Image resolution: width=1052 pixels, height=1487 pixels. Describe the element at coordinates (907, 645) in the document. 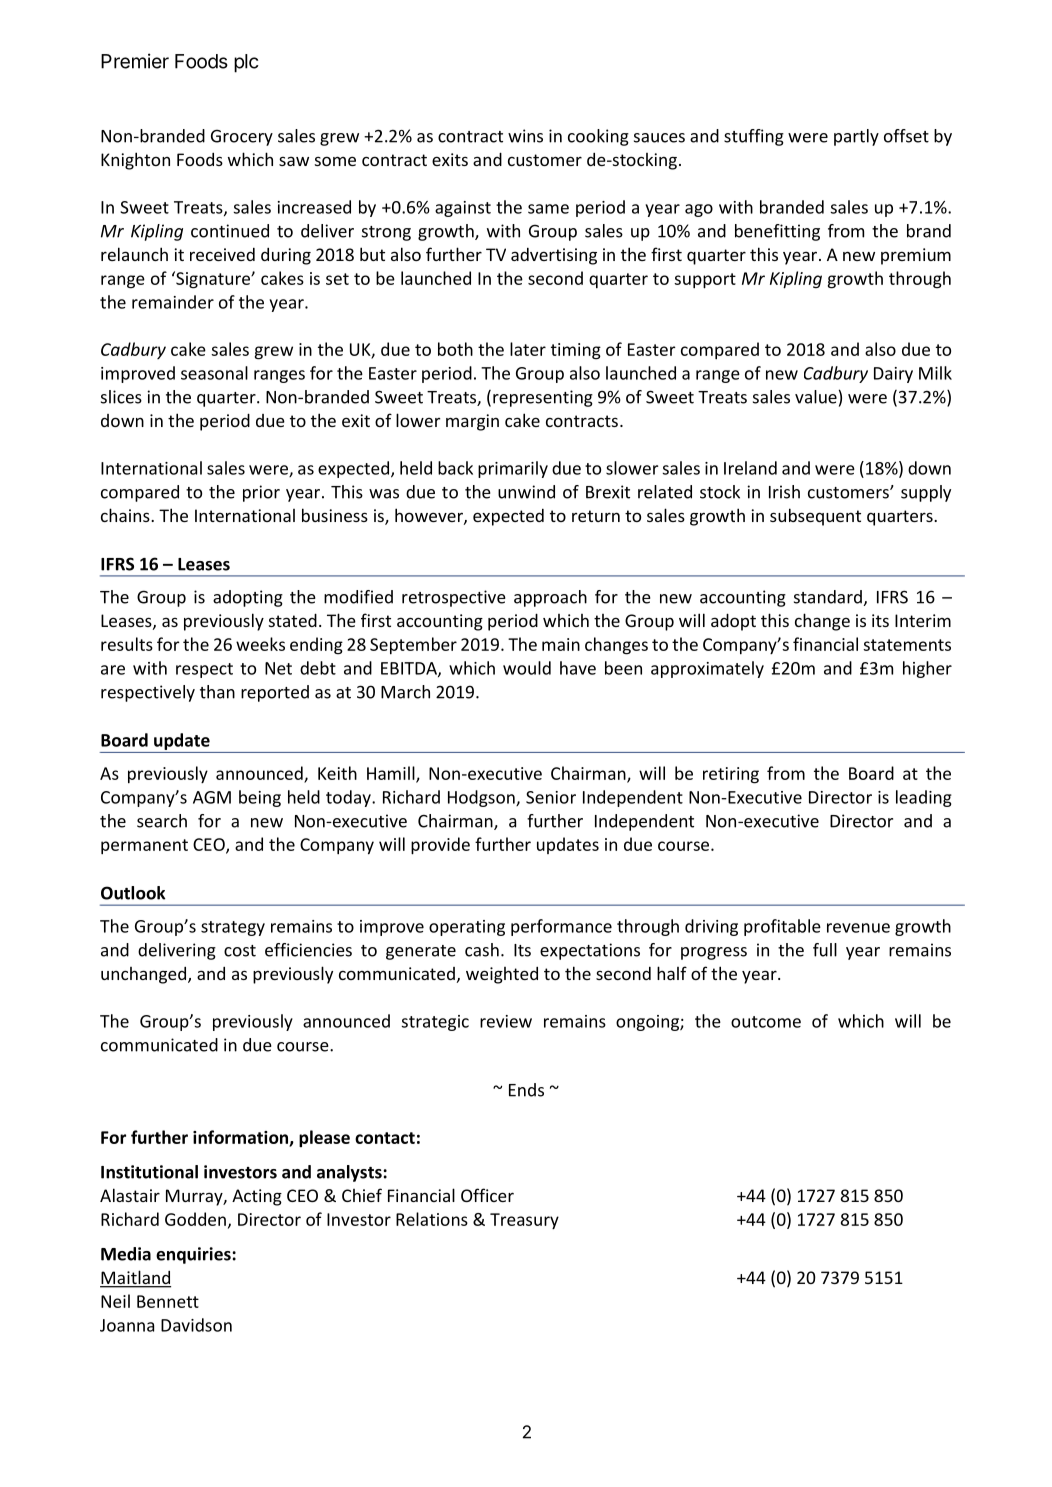

I see `statements` at that location.
